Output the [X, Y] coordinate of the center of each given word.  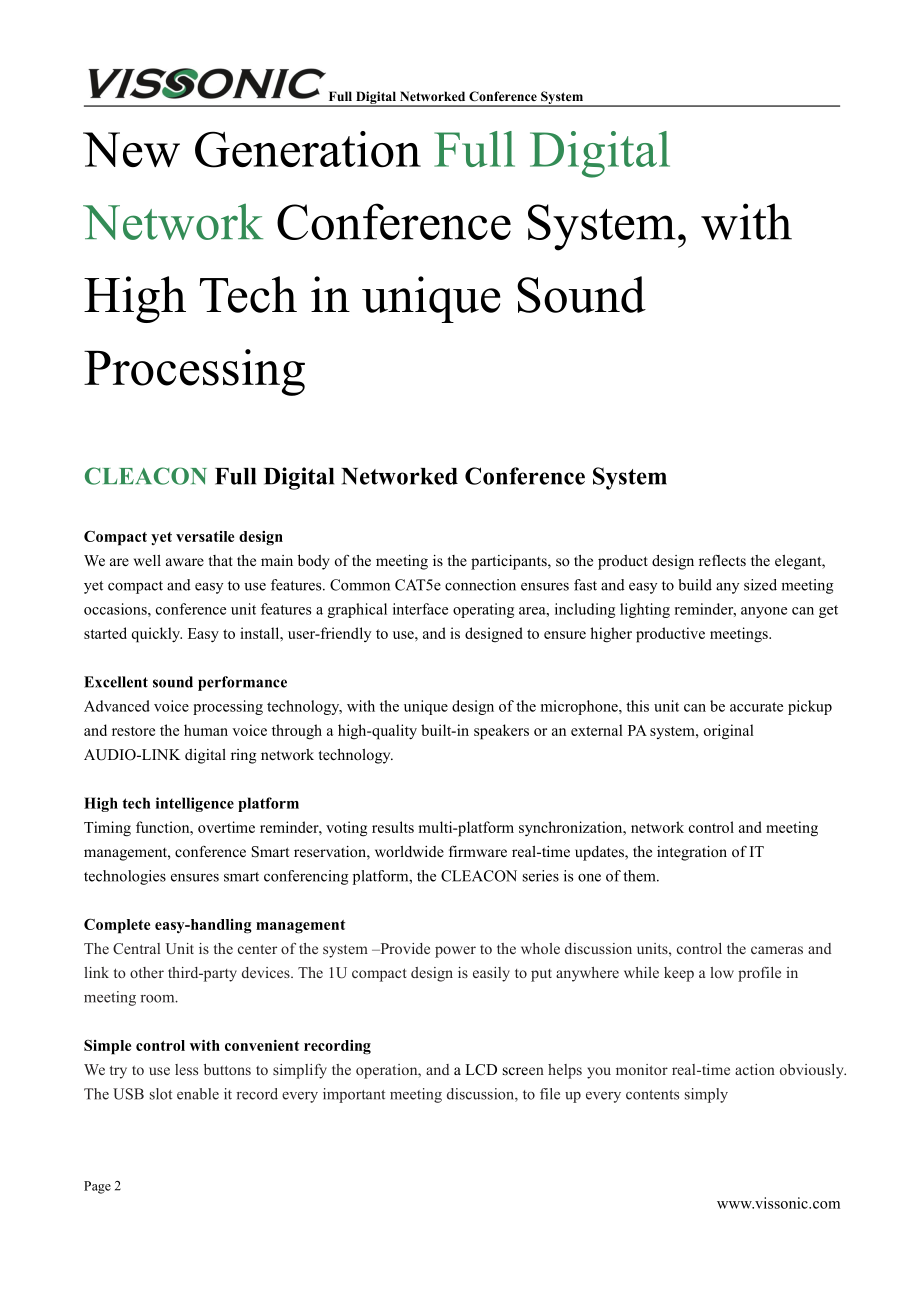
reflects [722, 560]
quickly [157, 635]
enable [198, 1094]
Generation [308, 149]
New [131, 149]
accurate [756, 707]
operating [483, 610]
